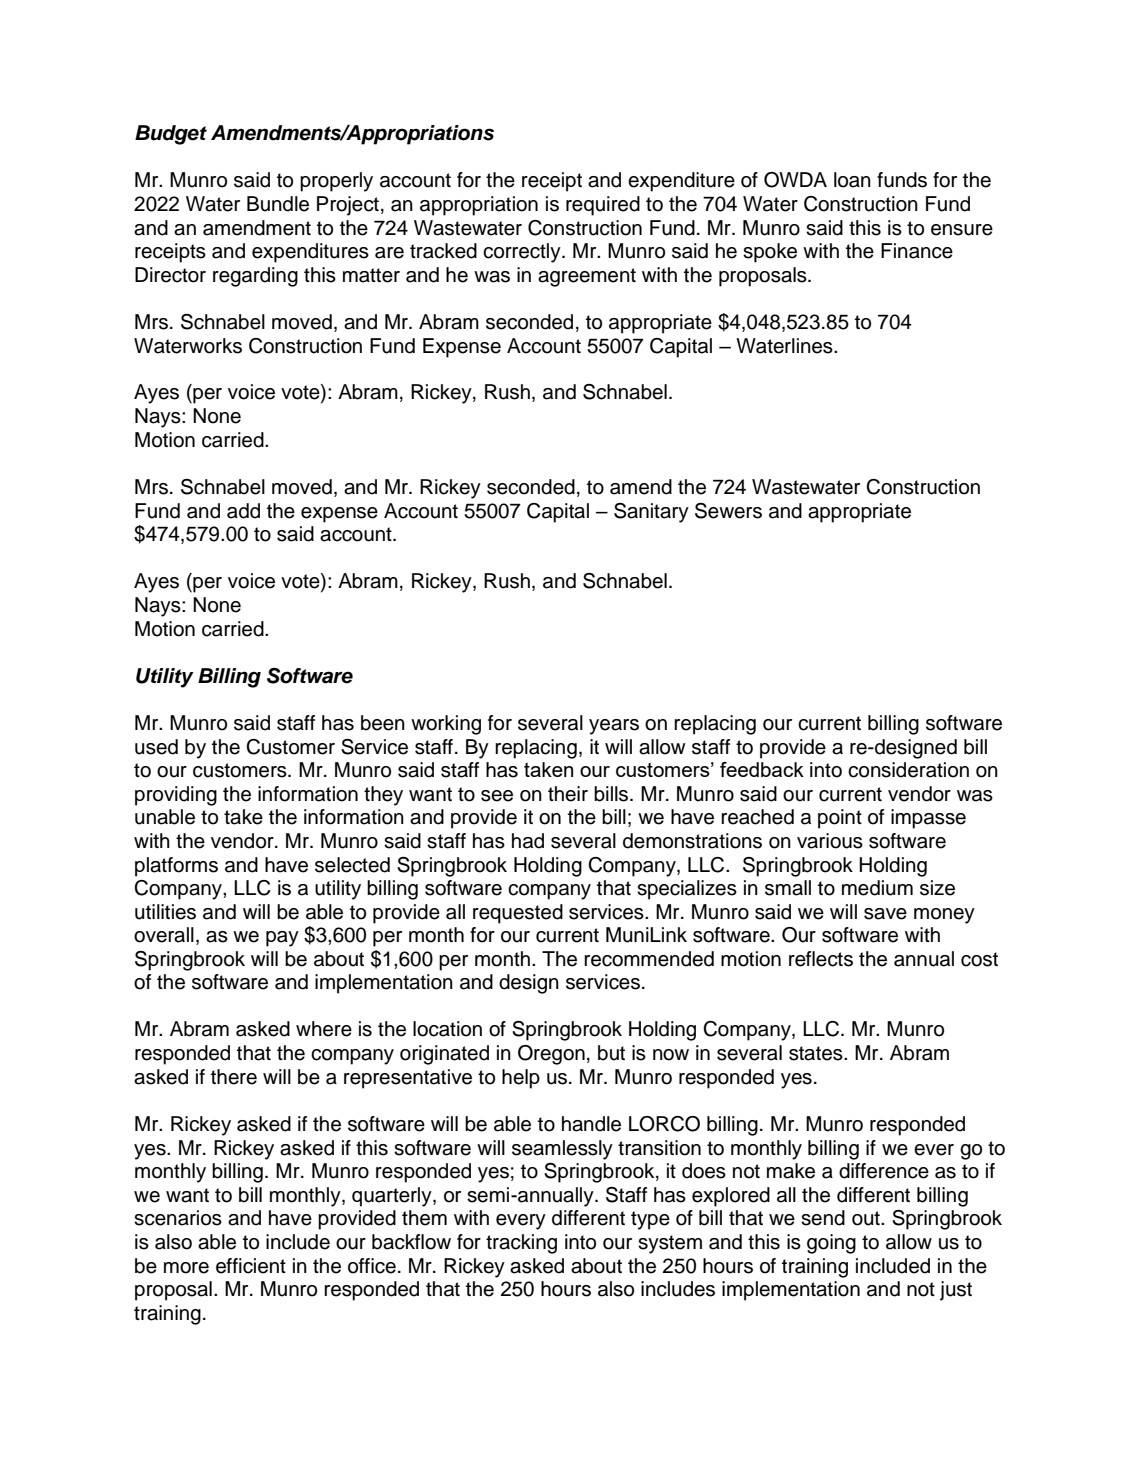 Image resolution: width=1141 pixels, height=1477 pixels. Describe the element at coordinates (908, 770) in the document. I see `consideration` at that location.
